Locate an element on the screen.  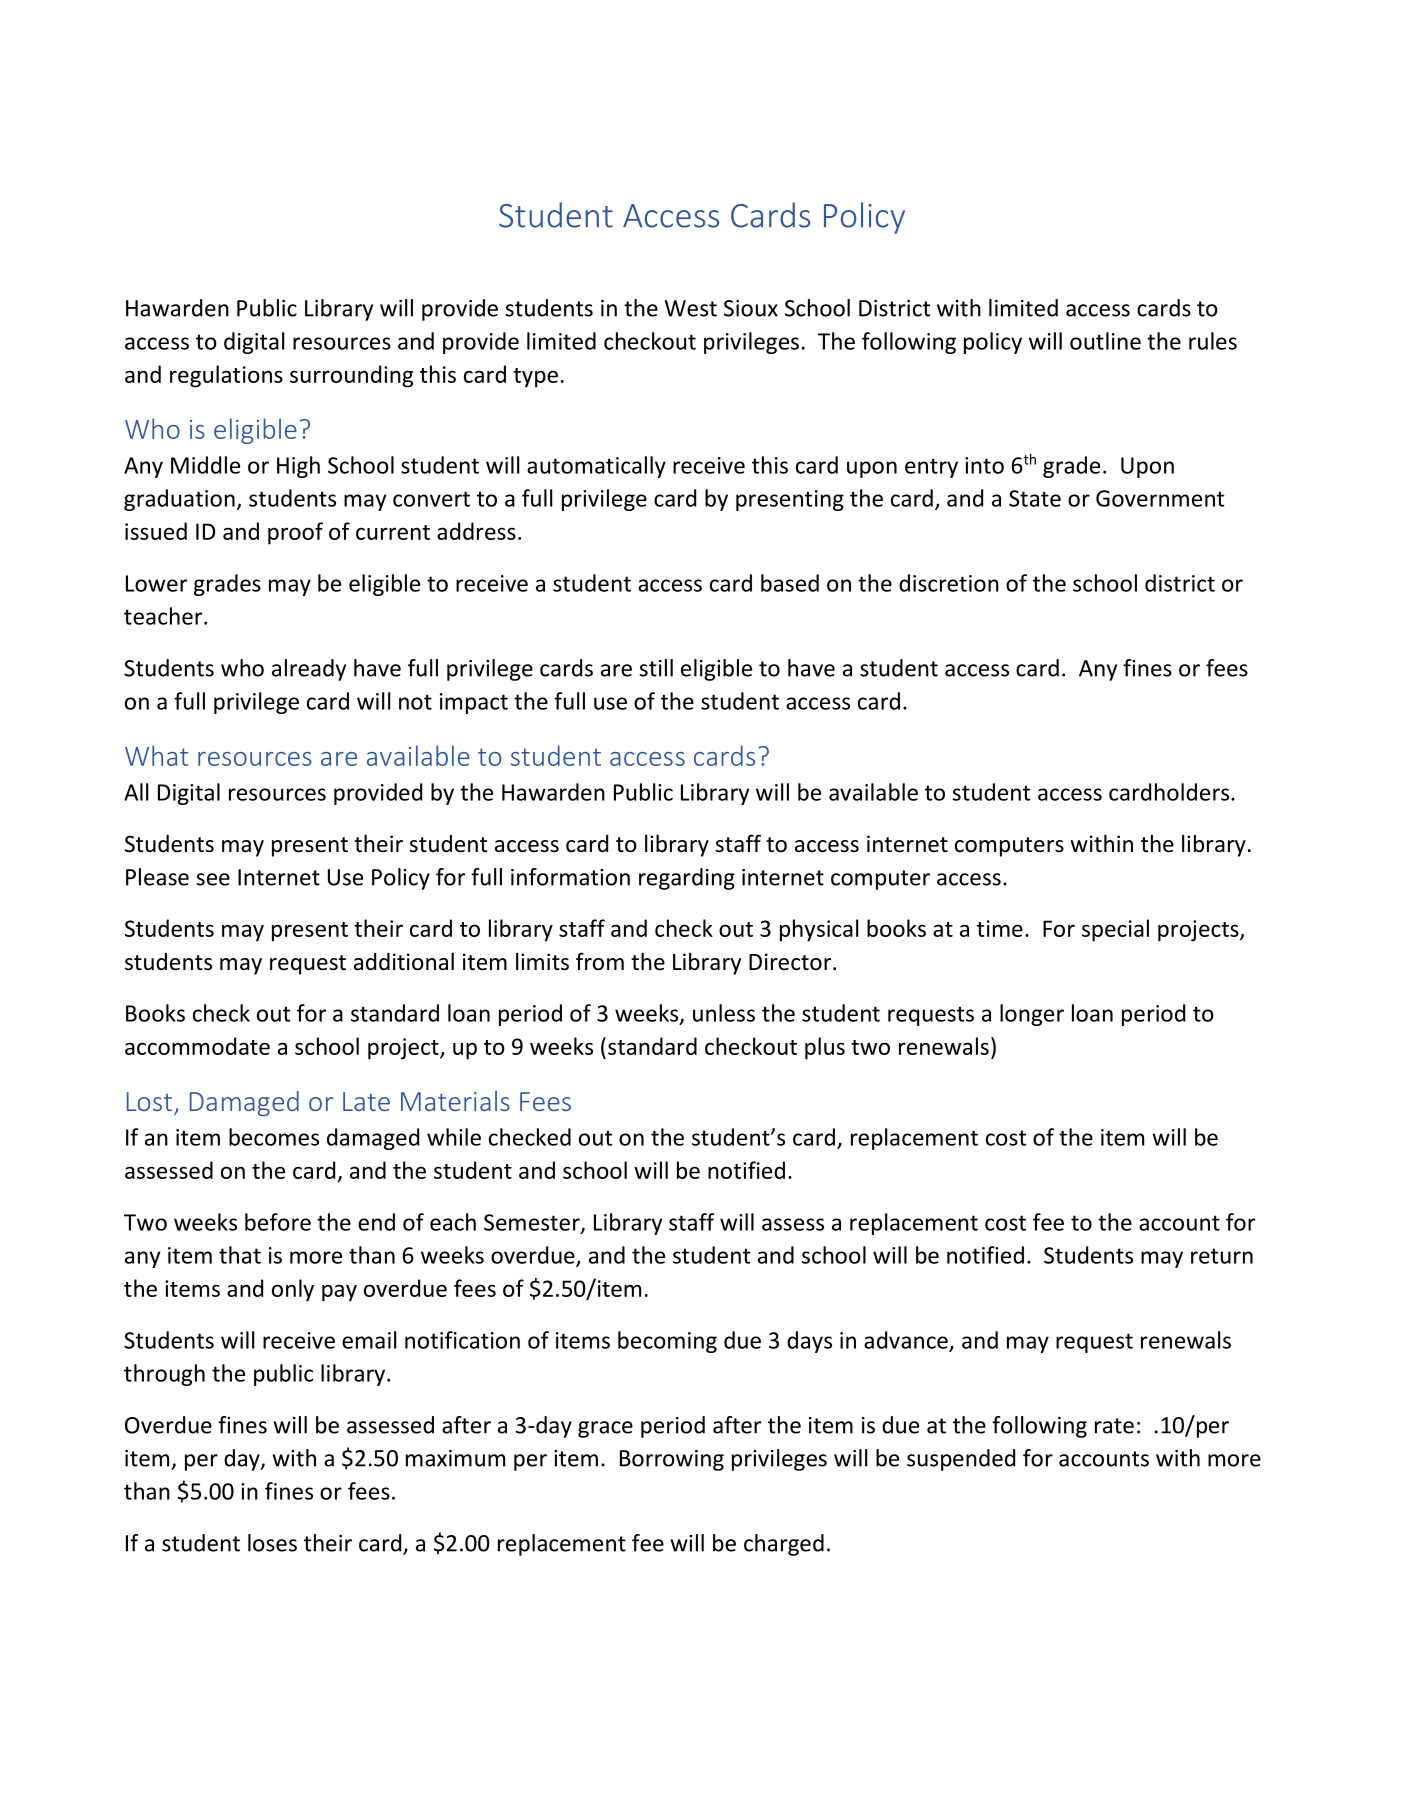
outline is located at coordinates (1105, 341).
